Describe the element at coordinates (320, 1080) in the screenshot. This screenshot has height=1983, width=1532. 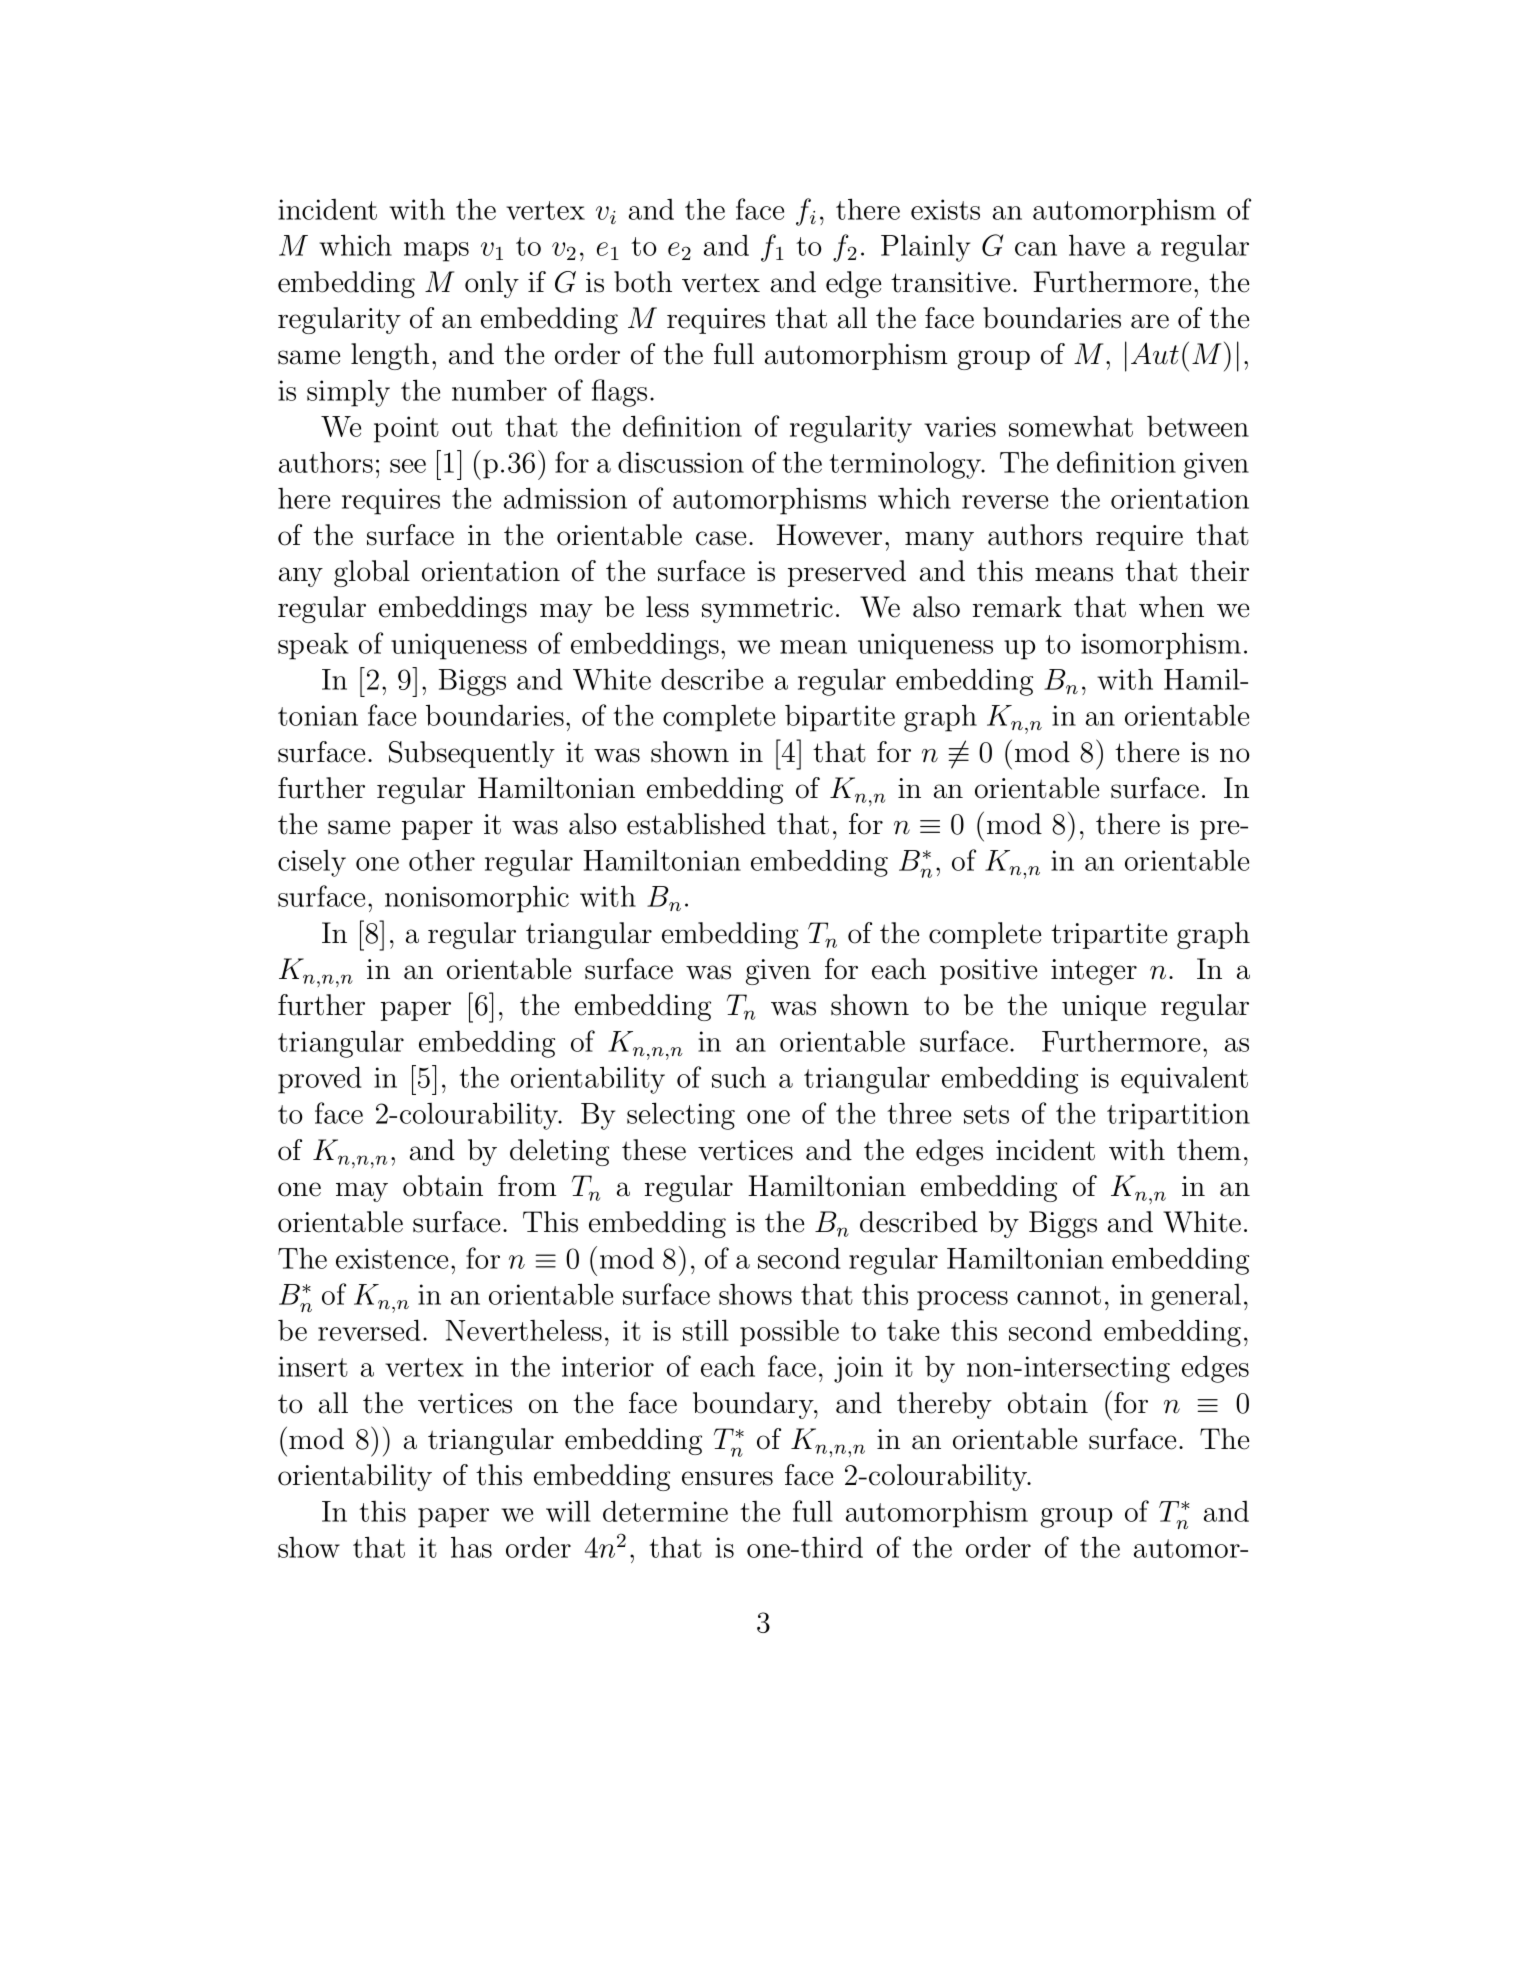
I see `proved` at that location.
